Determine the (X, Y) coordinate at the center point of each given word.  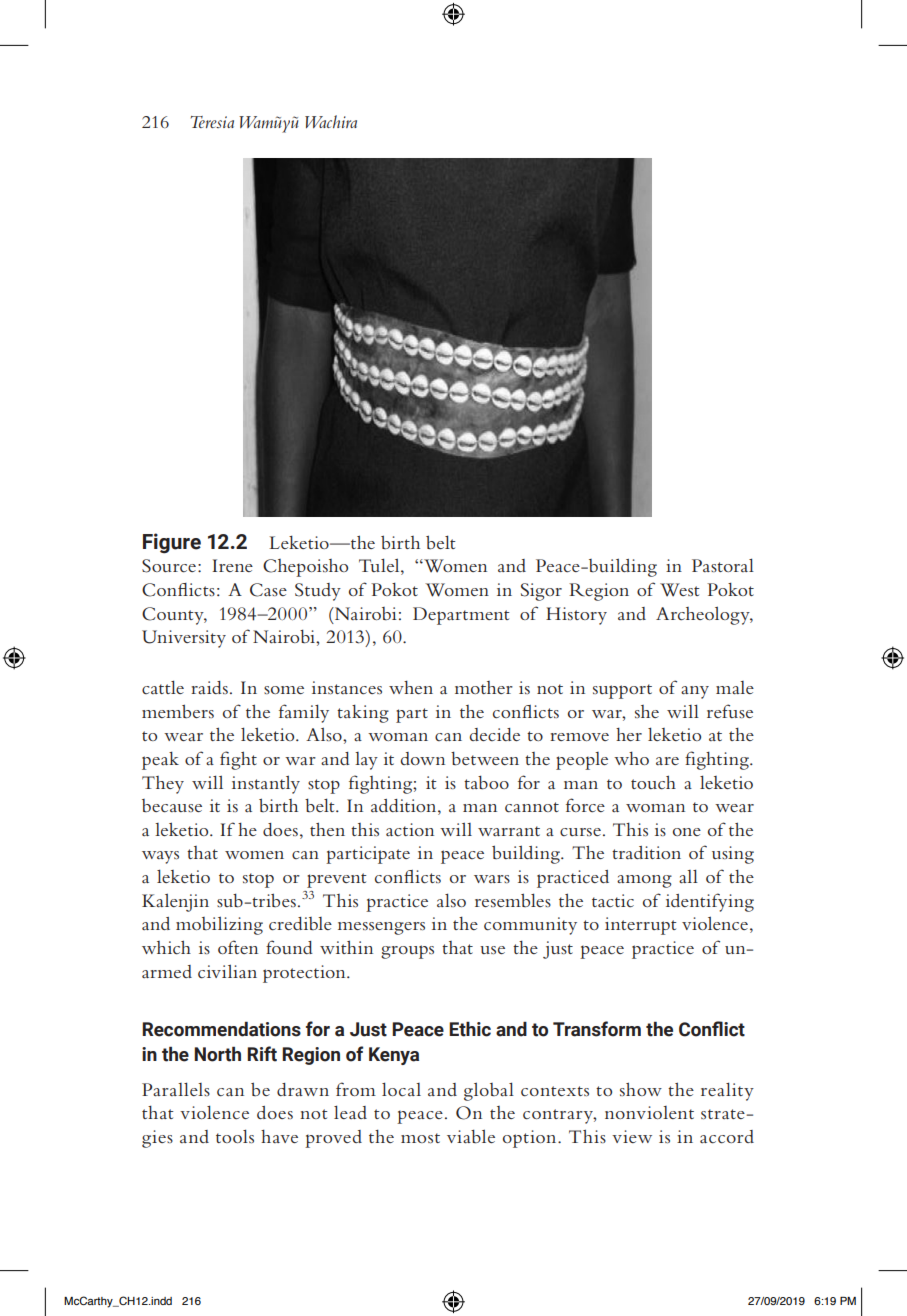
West (680, 590)
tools (235, 1136)
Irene (233, 565)
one (687, 832)
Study (318, 592)
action (410, 829)
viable (471, 1136)
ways (160, 857)
